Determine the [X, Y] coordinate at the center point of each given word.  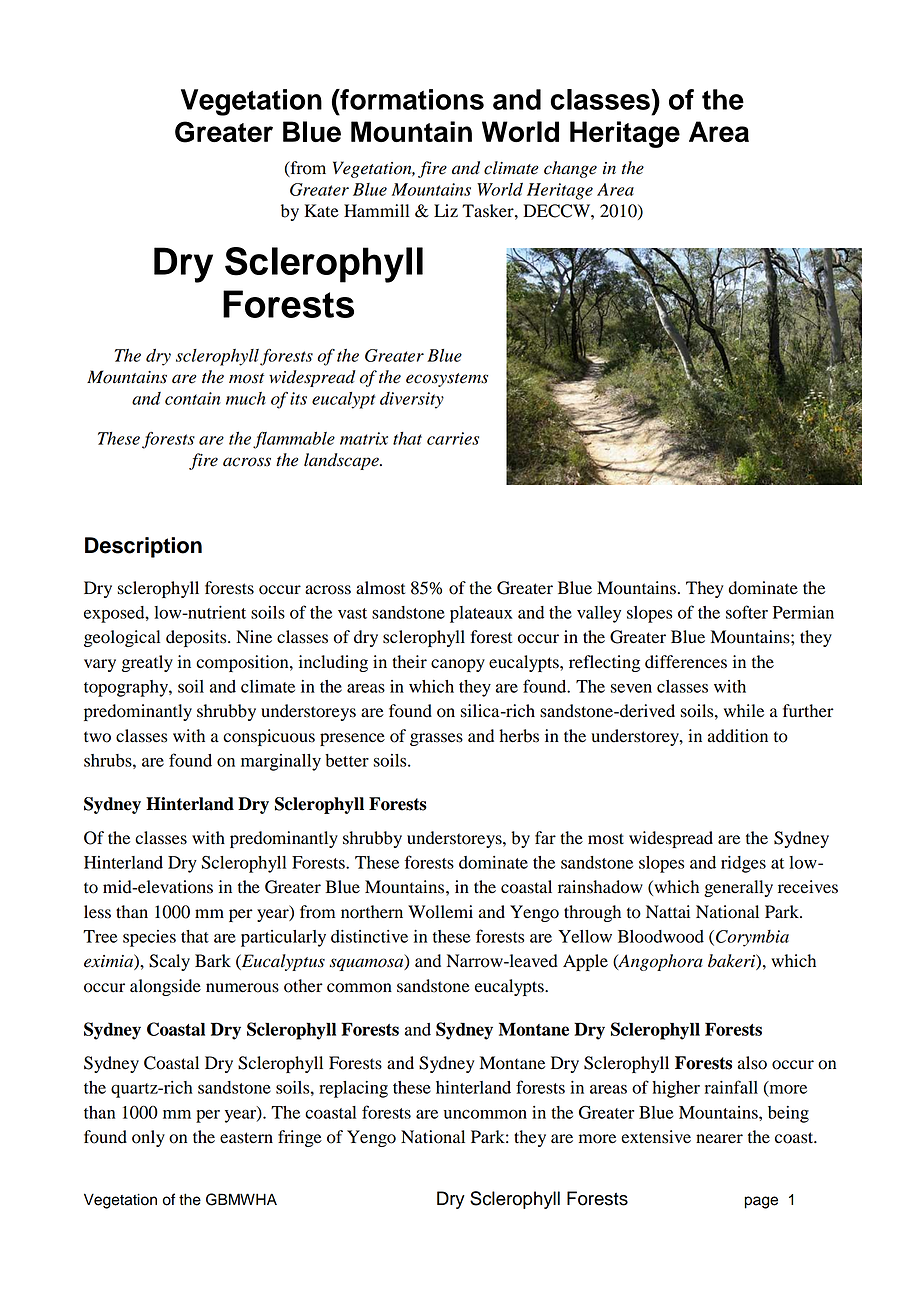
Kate [321, 211]
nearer [719, 1139]
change [570, 169]
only [148, 1138]
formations [411, 99]
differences [686, 662]
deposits [197, 638]
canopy [458, 665]
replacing [353, 1089]
